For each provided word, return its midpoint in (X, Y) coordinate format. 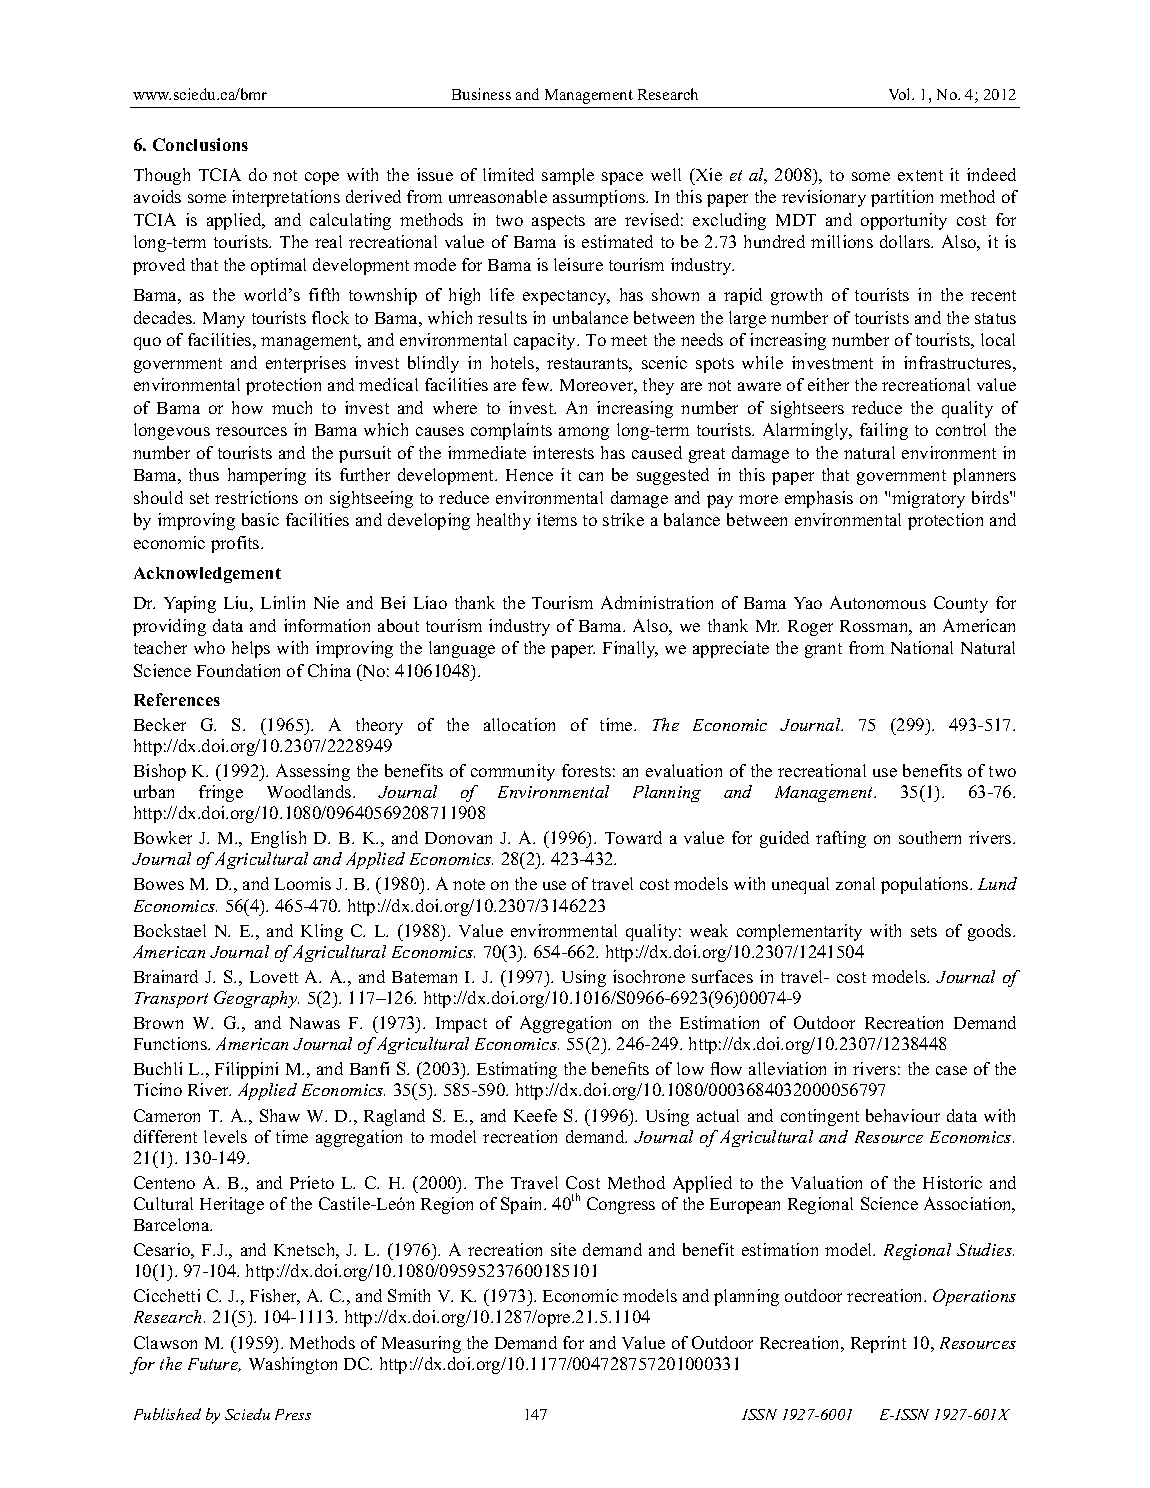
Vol (901, 94)
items (557, 519)
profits (236, 544)
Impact (461, 1025)
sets (924, 931)
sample (568, 176)
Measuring (421, 1344)
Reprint (878, 1344)
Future (214, 1365)
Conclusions (200, 144)
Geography (256, 999)
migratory (928, 499)
